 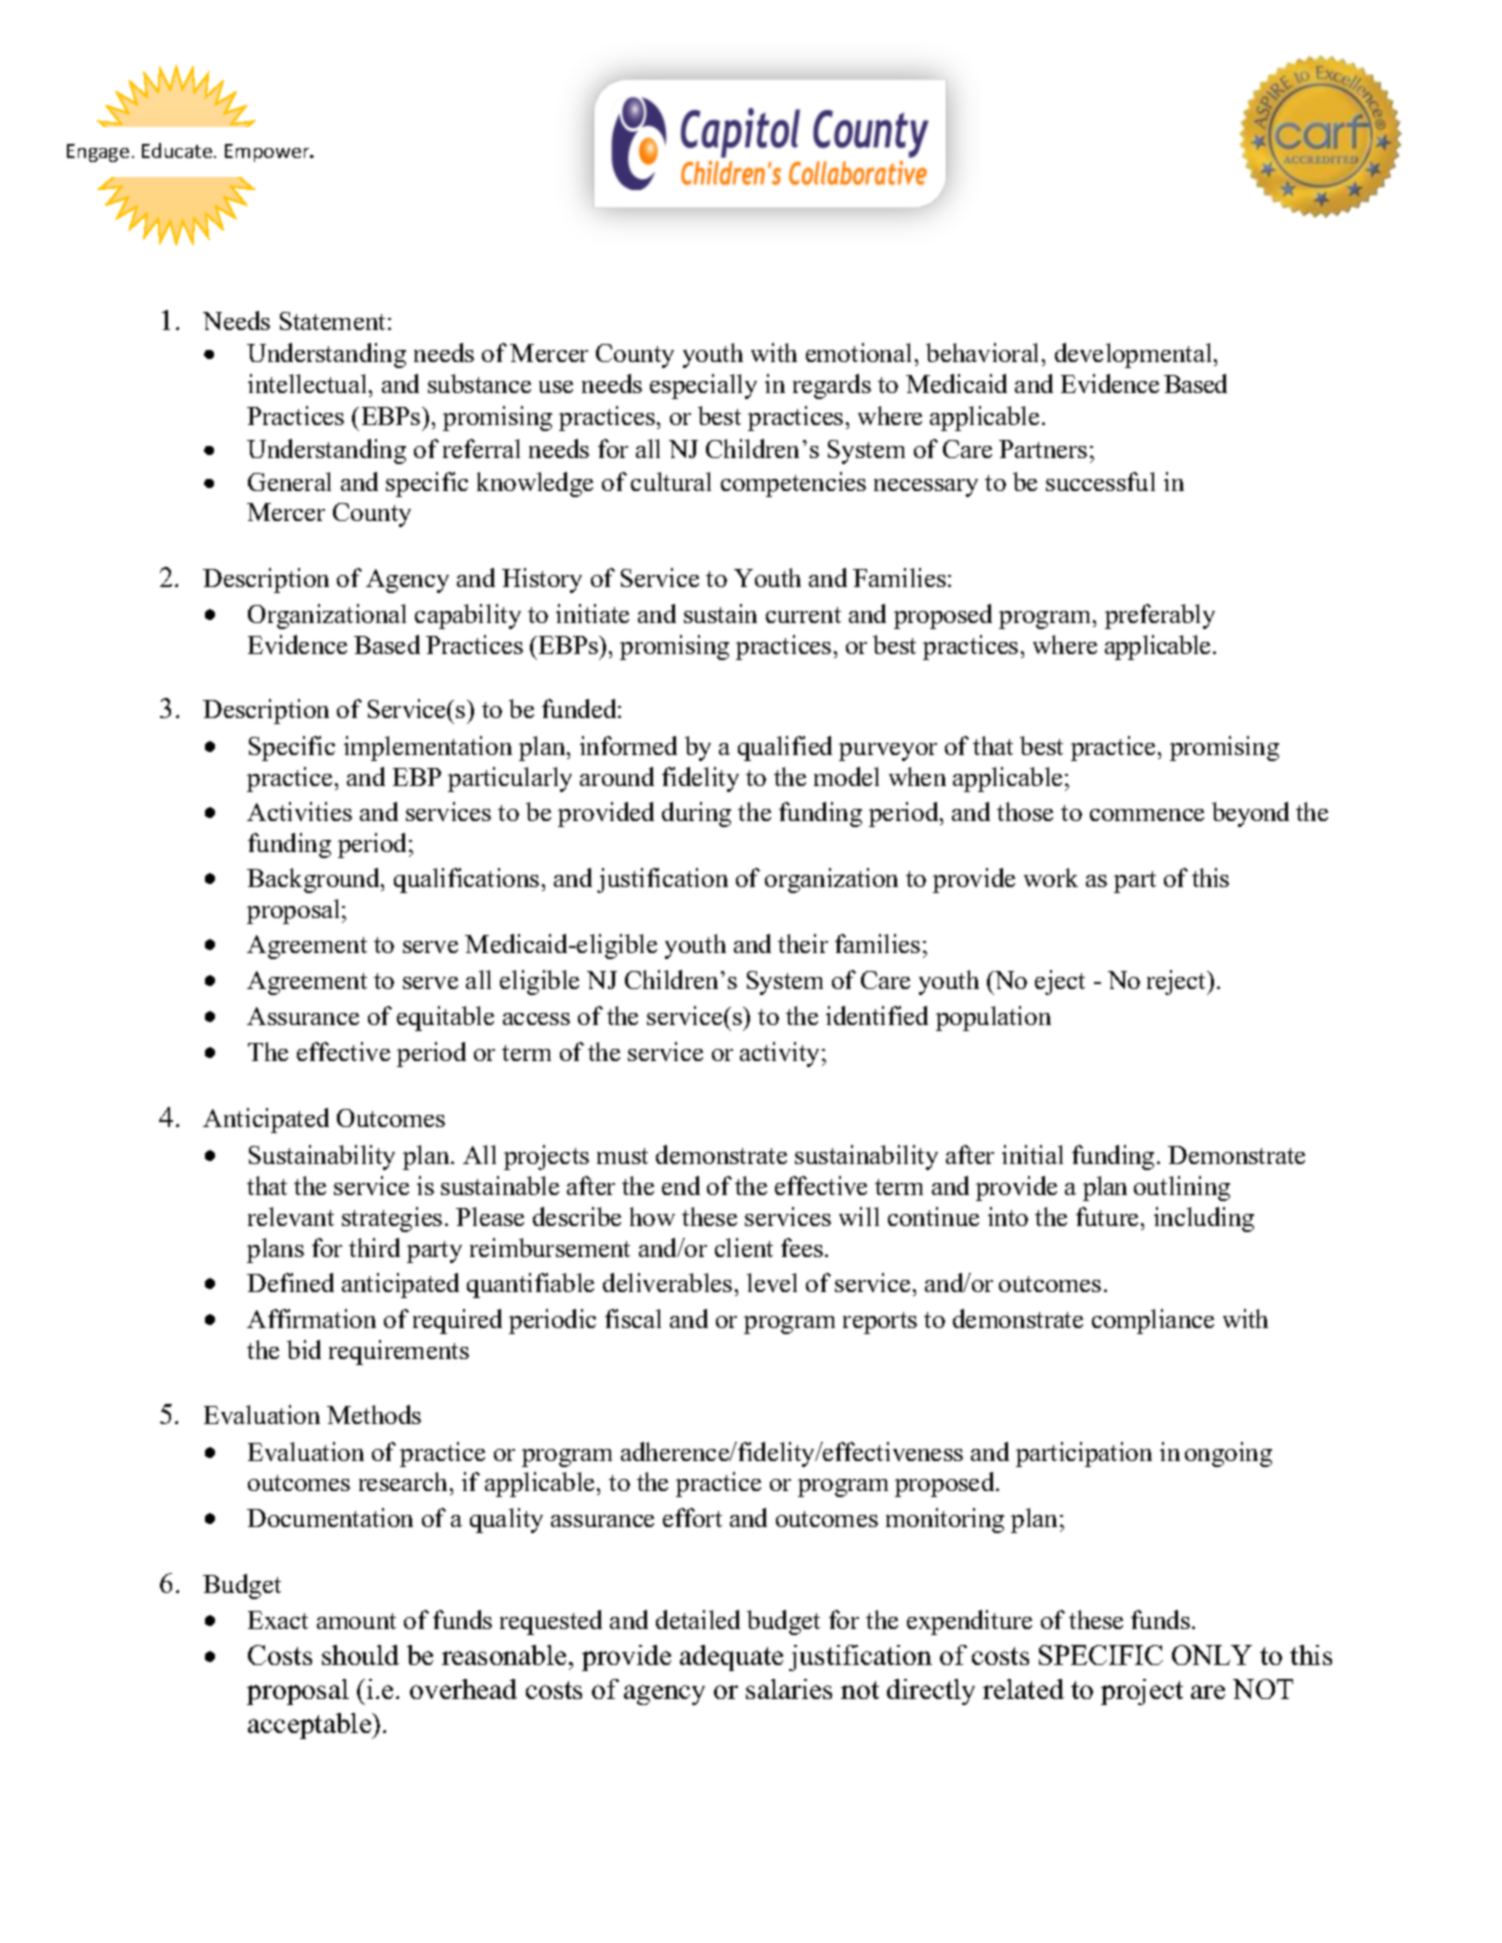 I want to click on Empower, so click(x=268, y=153).
